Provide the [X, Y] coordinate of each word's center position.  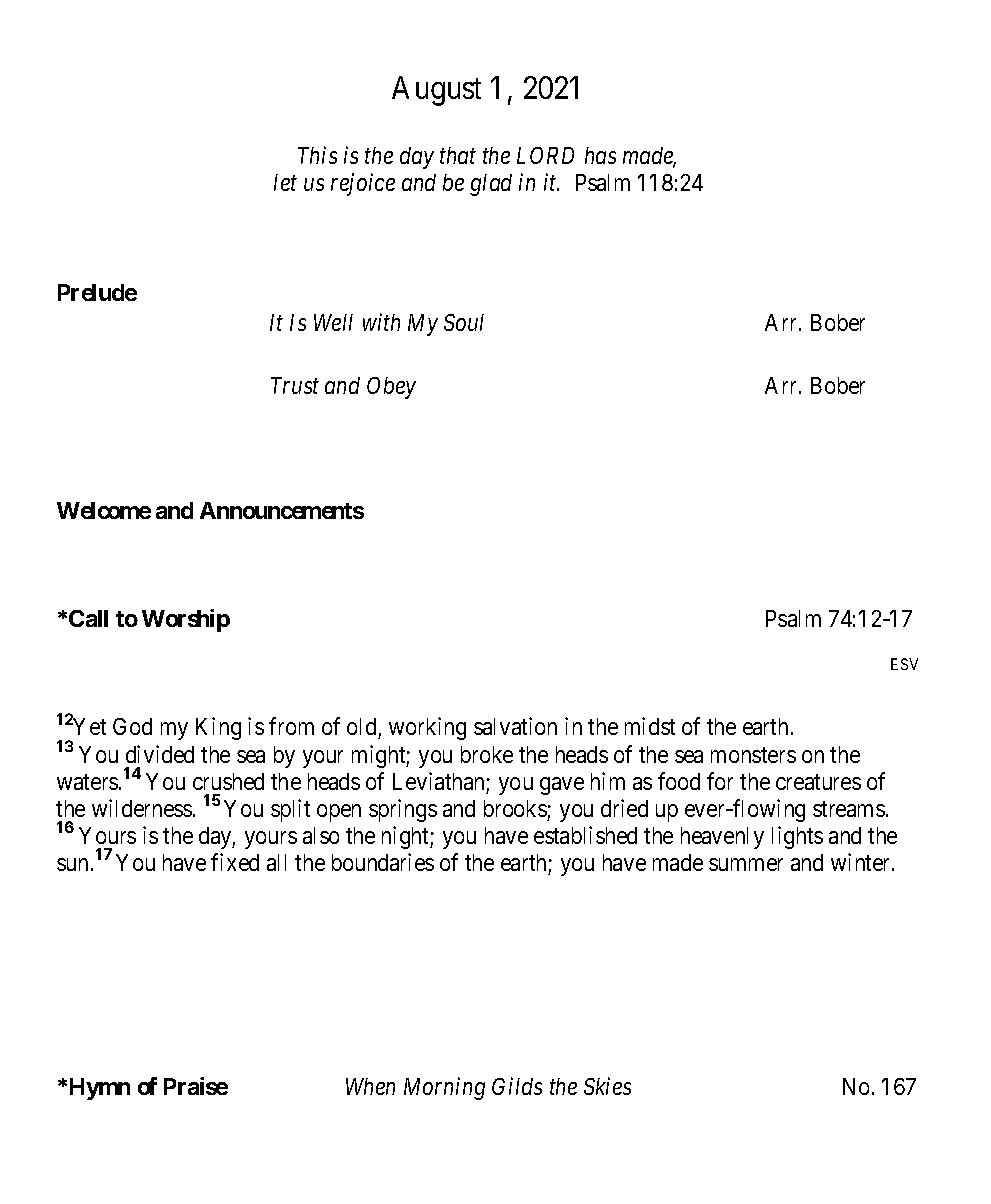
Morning [444, 1089]
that [458, 155]
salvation [515, 726]
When [370, 1086]
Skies [607, 1086]
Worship [186, 620]
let [285, 182]
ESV [904, 664]
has [600, 155]
